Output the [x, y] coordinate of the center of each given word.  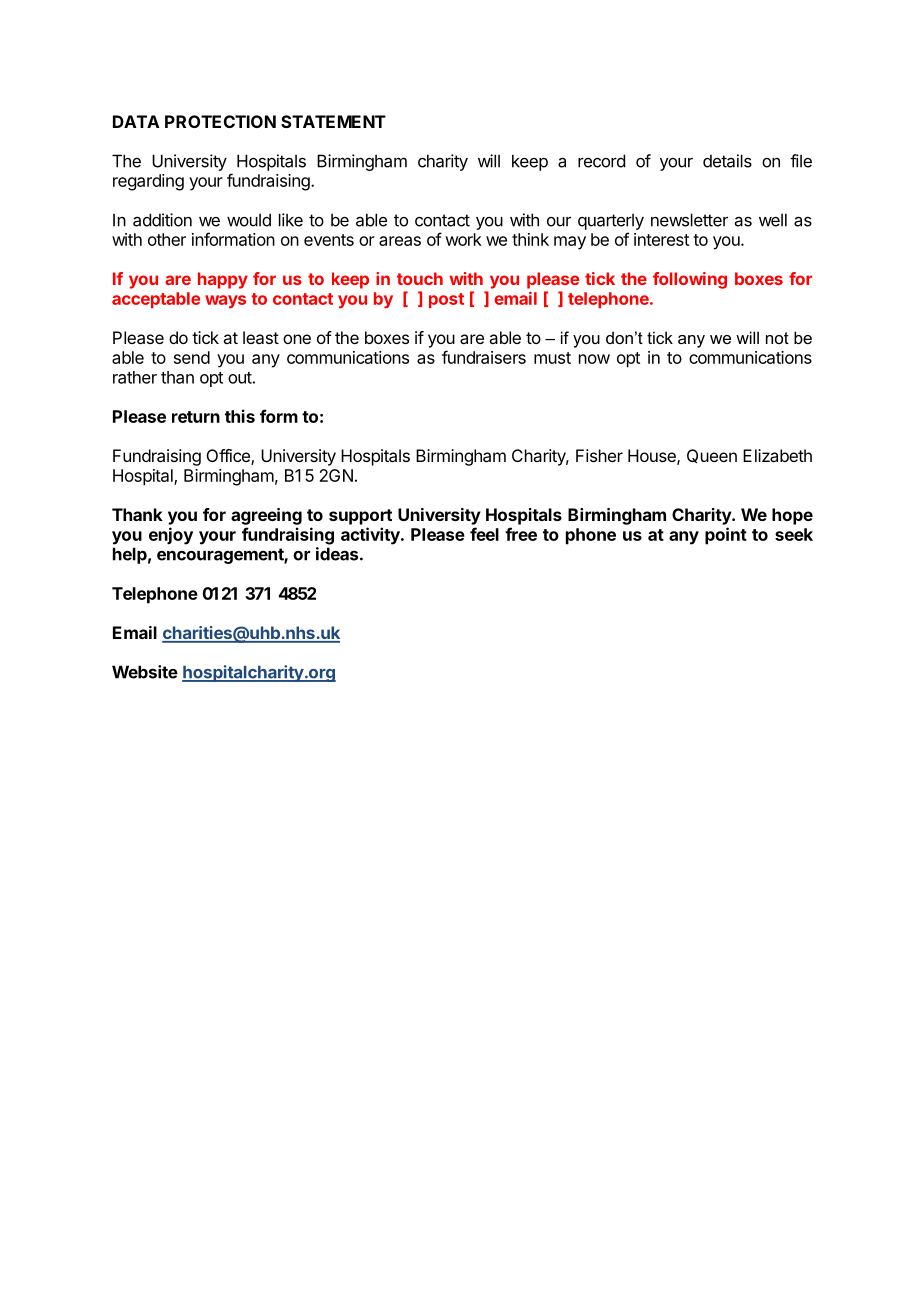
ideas [338, 554]
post [446, 300]
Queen [712, 456]
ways [225, 301]
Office [229, 457]
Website [145, 672]
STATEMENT [333, 121]
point [726, 536]
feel [484, 534]
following [690, 280]
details [727, 161]
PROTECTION [220, 121]
